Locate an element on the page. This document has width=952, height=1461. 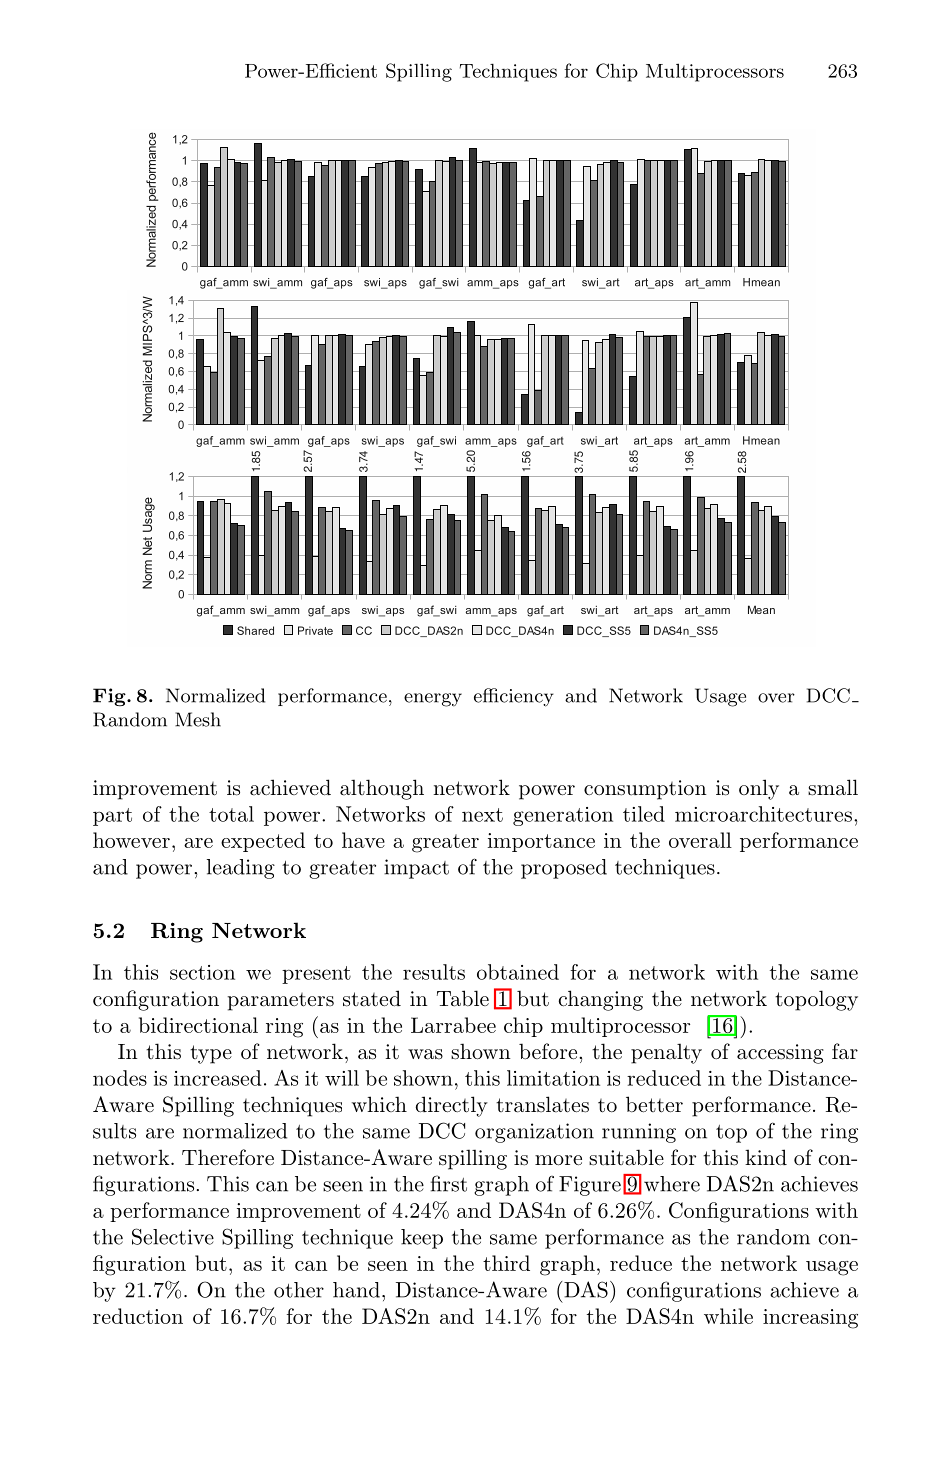
reduction is located at coordinates (138, 1316).
